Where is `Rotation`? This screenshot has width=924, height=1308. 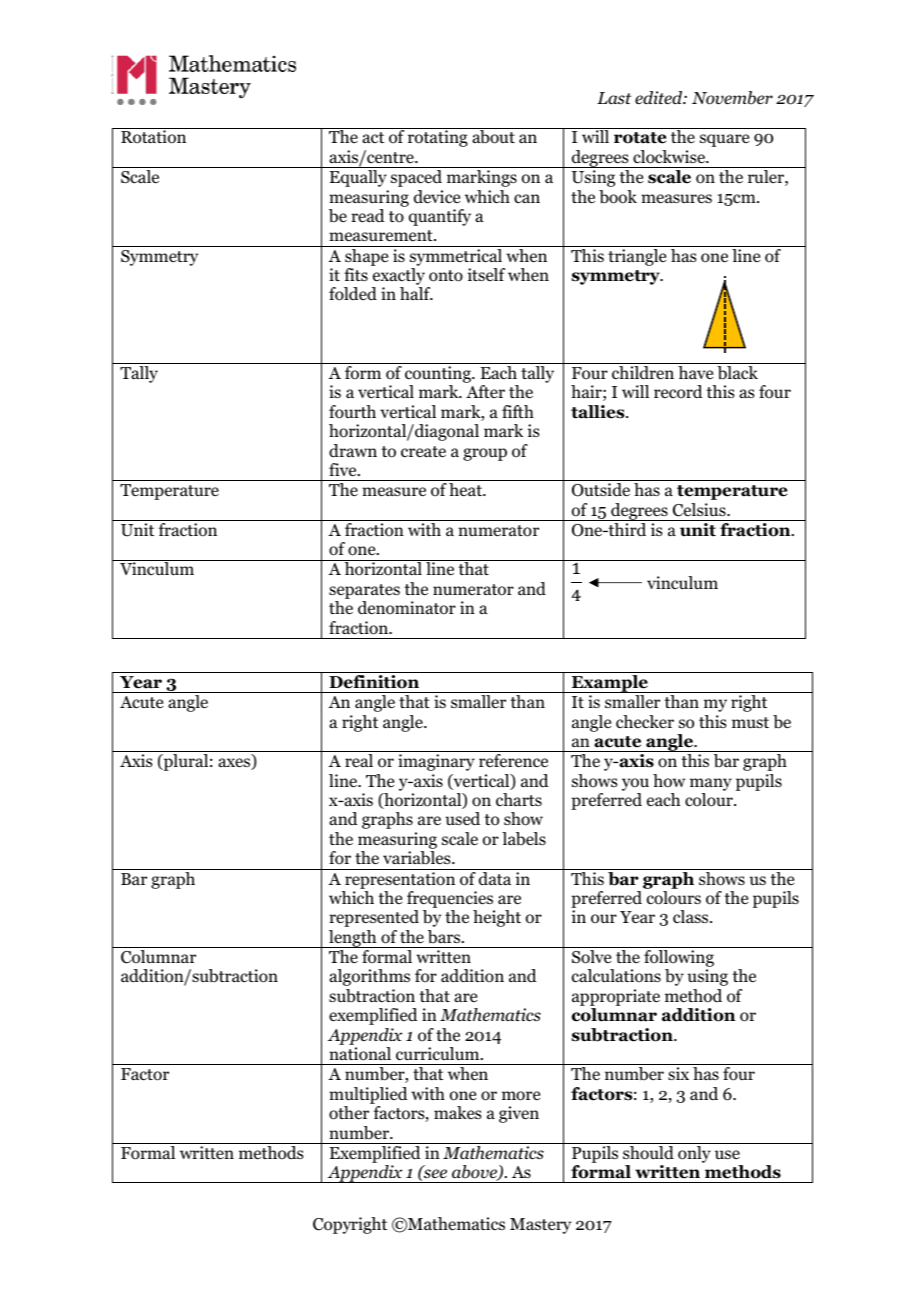 Rotation is located at coordinates (153, 137).
